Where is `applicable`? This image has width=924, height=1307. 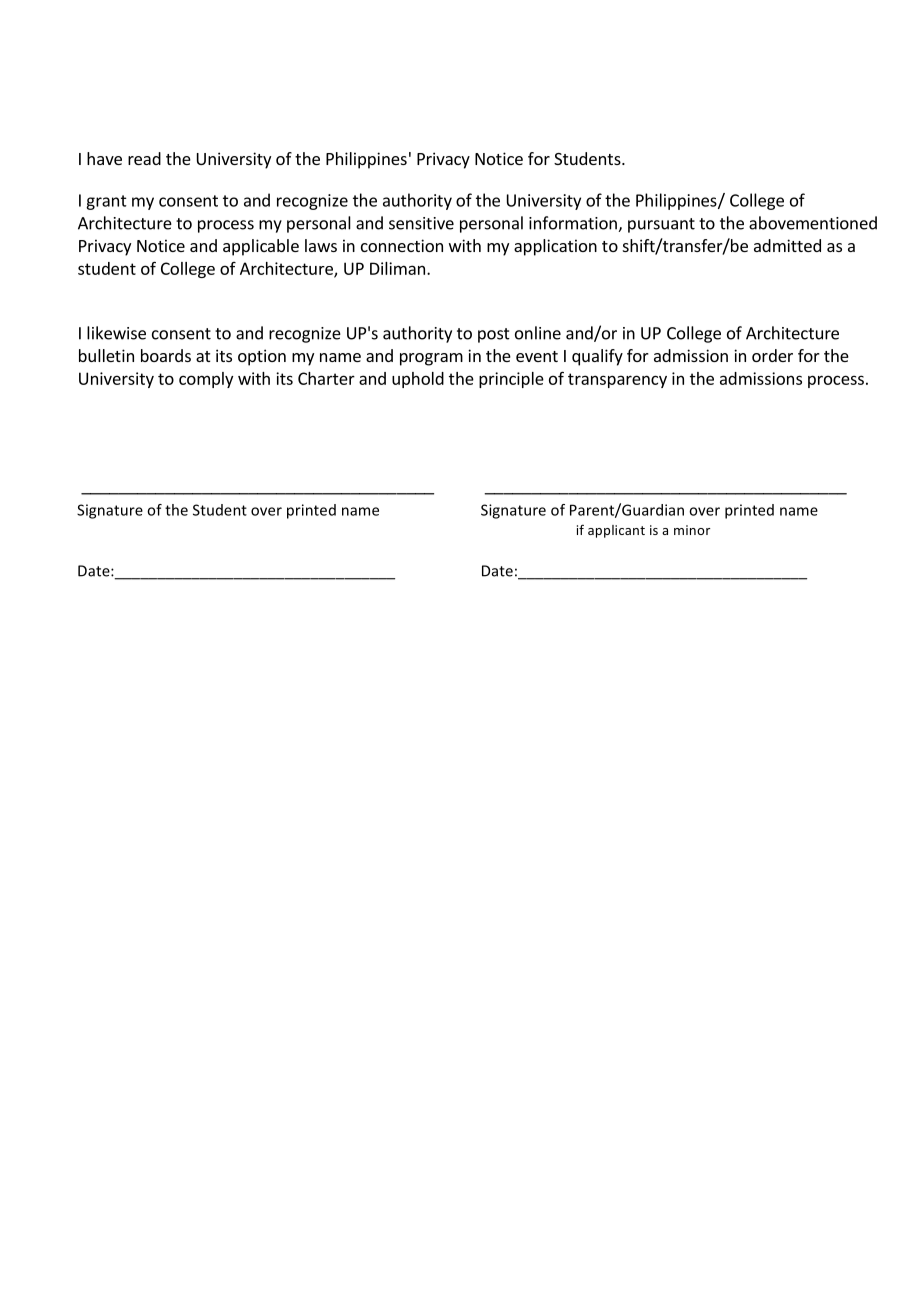 applicable is located at coordinates (261, 247).
